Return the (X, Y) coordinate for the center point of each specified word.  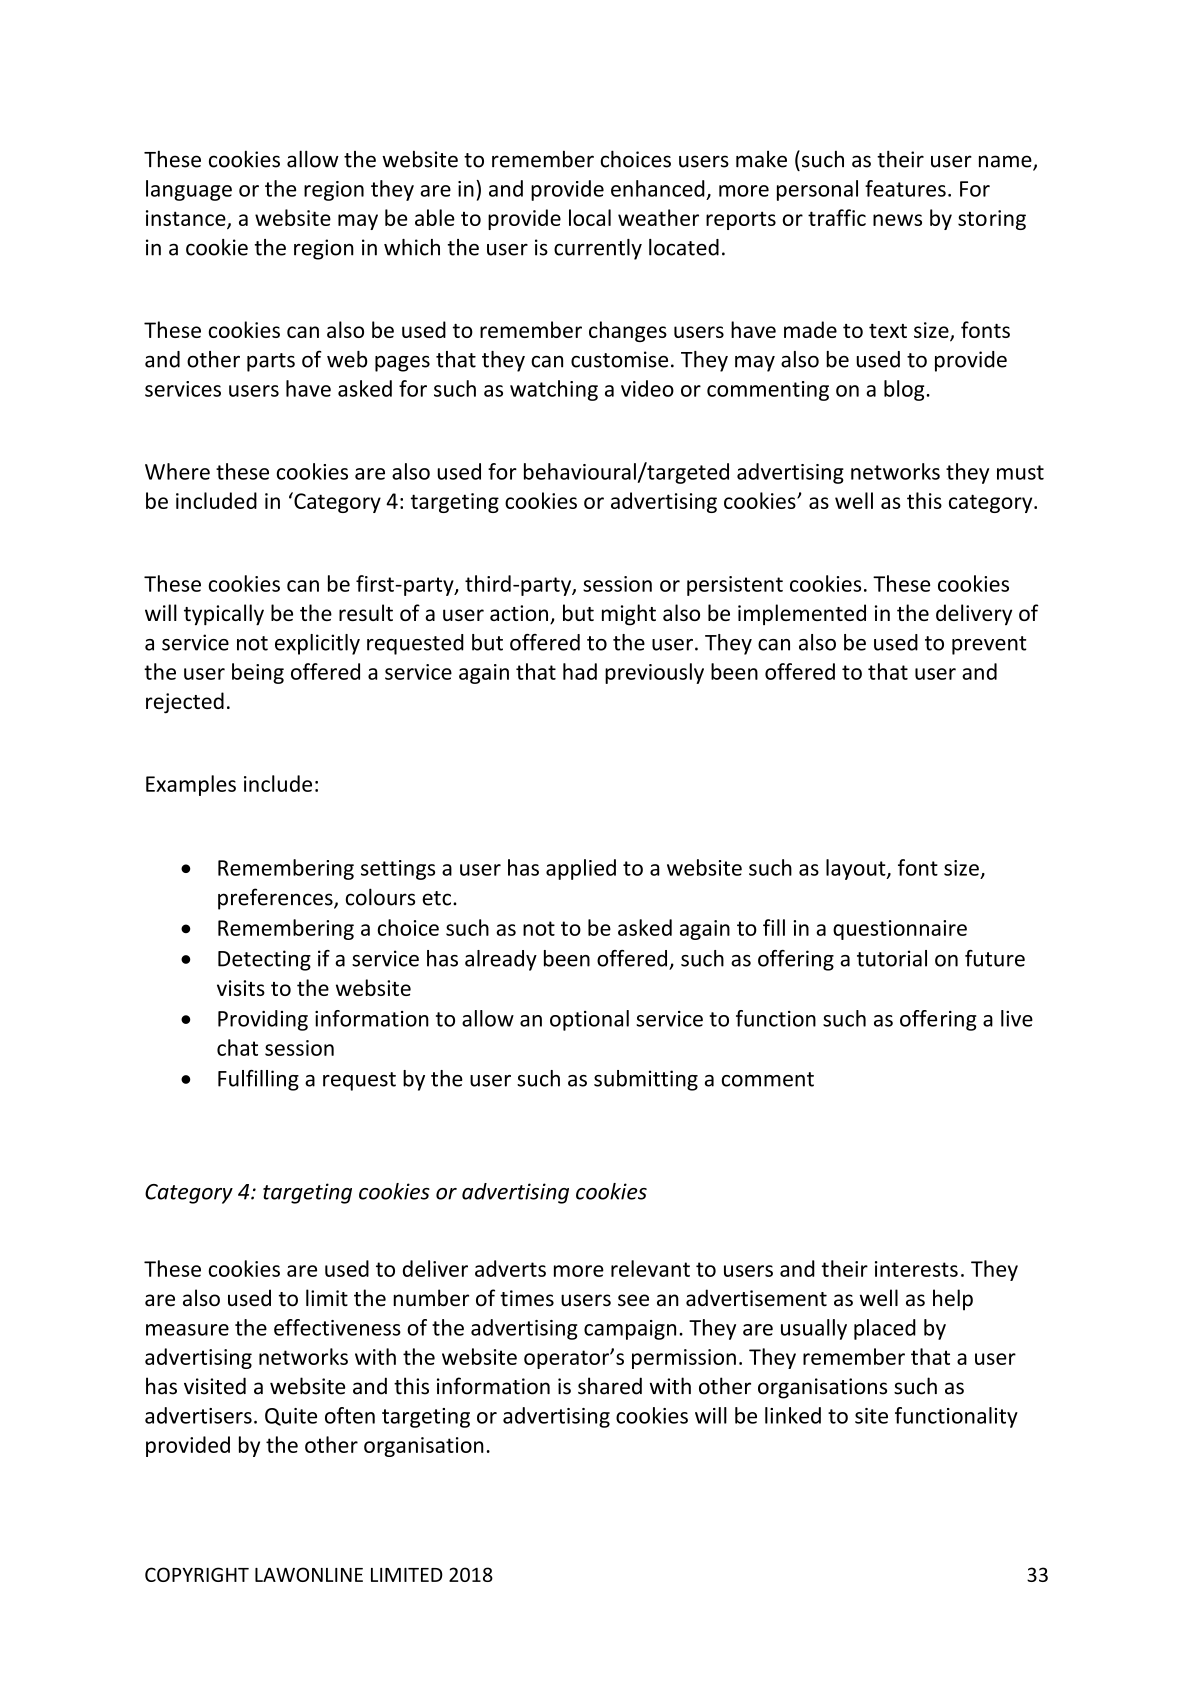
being (258, 673)
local (590, 217)
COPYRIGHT (197, 1574)
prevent (989, 645)
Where (177, 471)
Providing (263, 1020)
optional (589, 1020)
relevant (650, 1268)
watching (554, 390)
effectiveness (337, 1327)
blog (905, 390)
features (905, 188)
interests (916, 1269)
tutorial (892, 958)
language (189, 190)
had (580, 671)
